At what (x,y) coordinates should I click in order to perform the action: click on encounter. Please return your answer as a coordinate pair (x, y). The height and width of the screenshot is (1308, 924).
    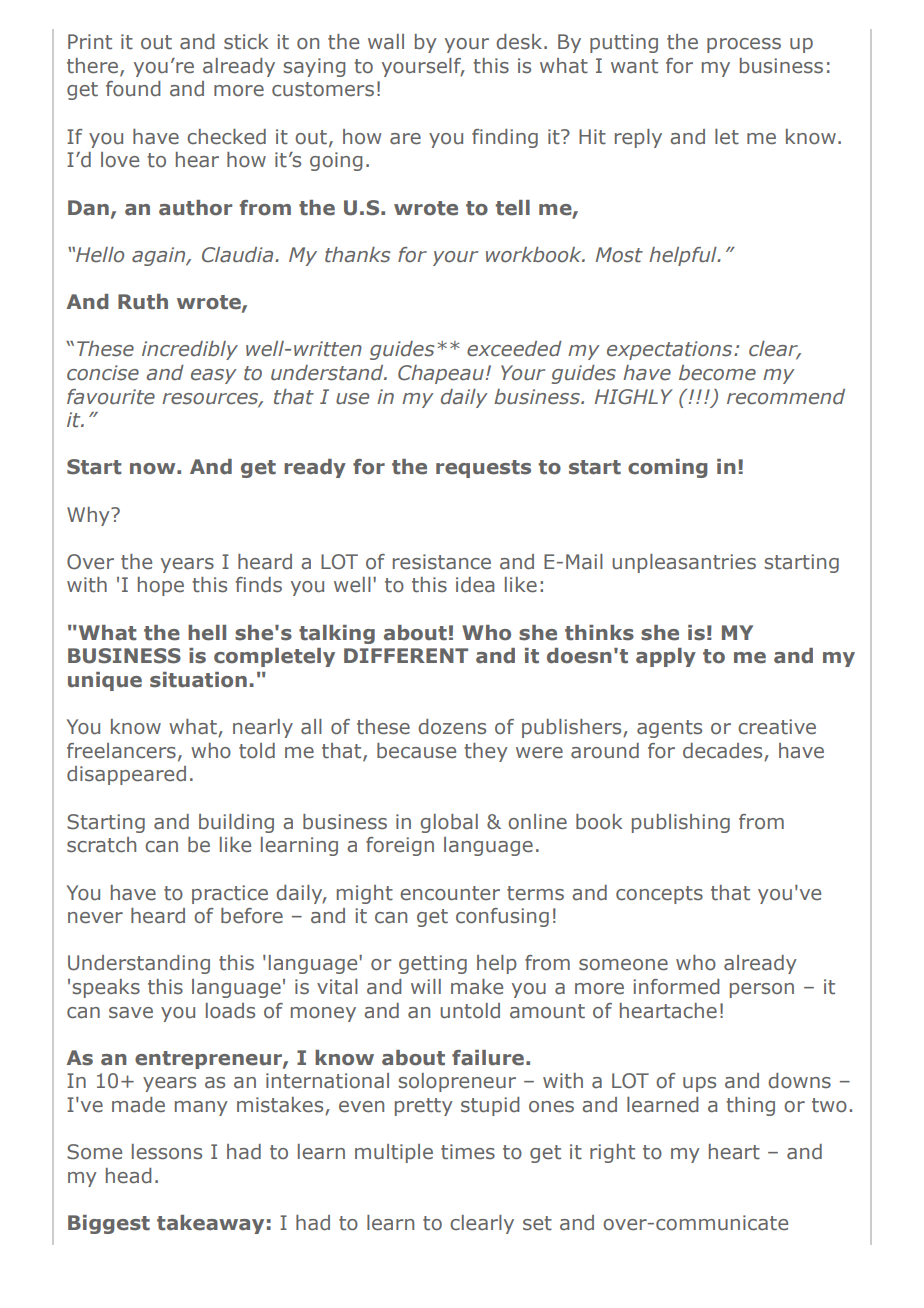
    Looking at the image, I should click on (450, 893).
